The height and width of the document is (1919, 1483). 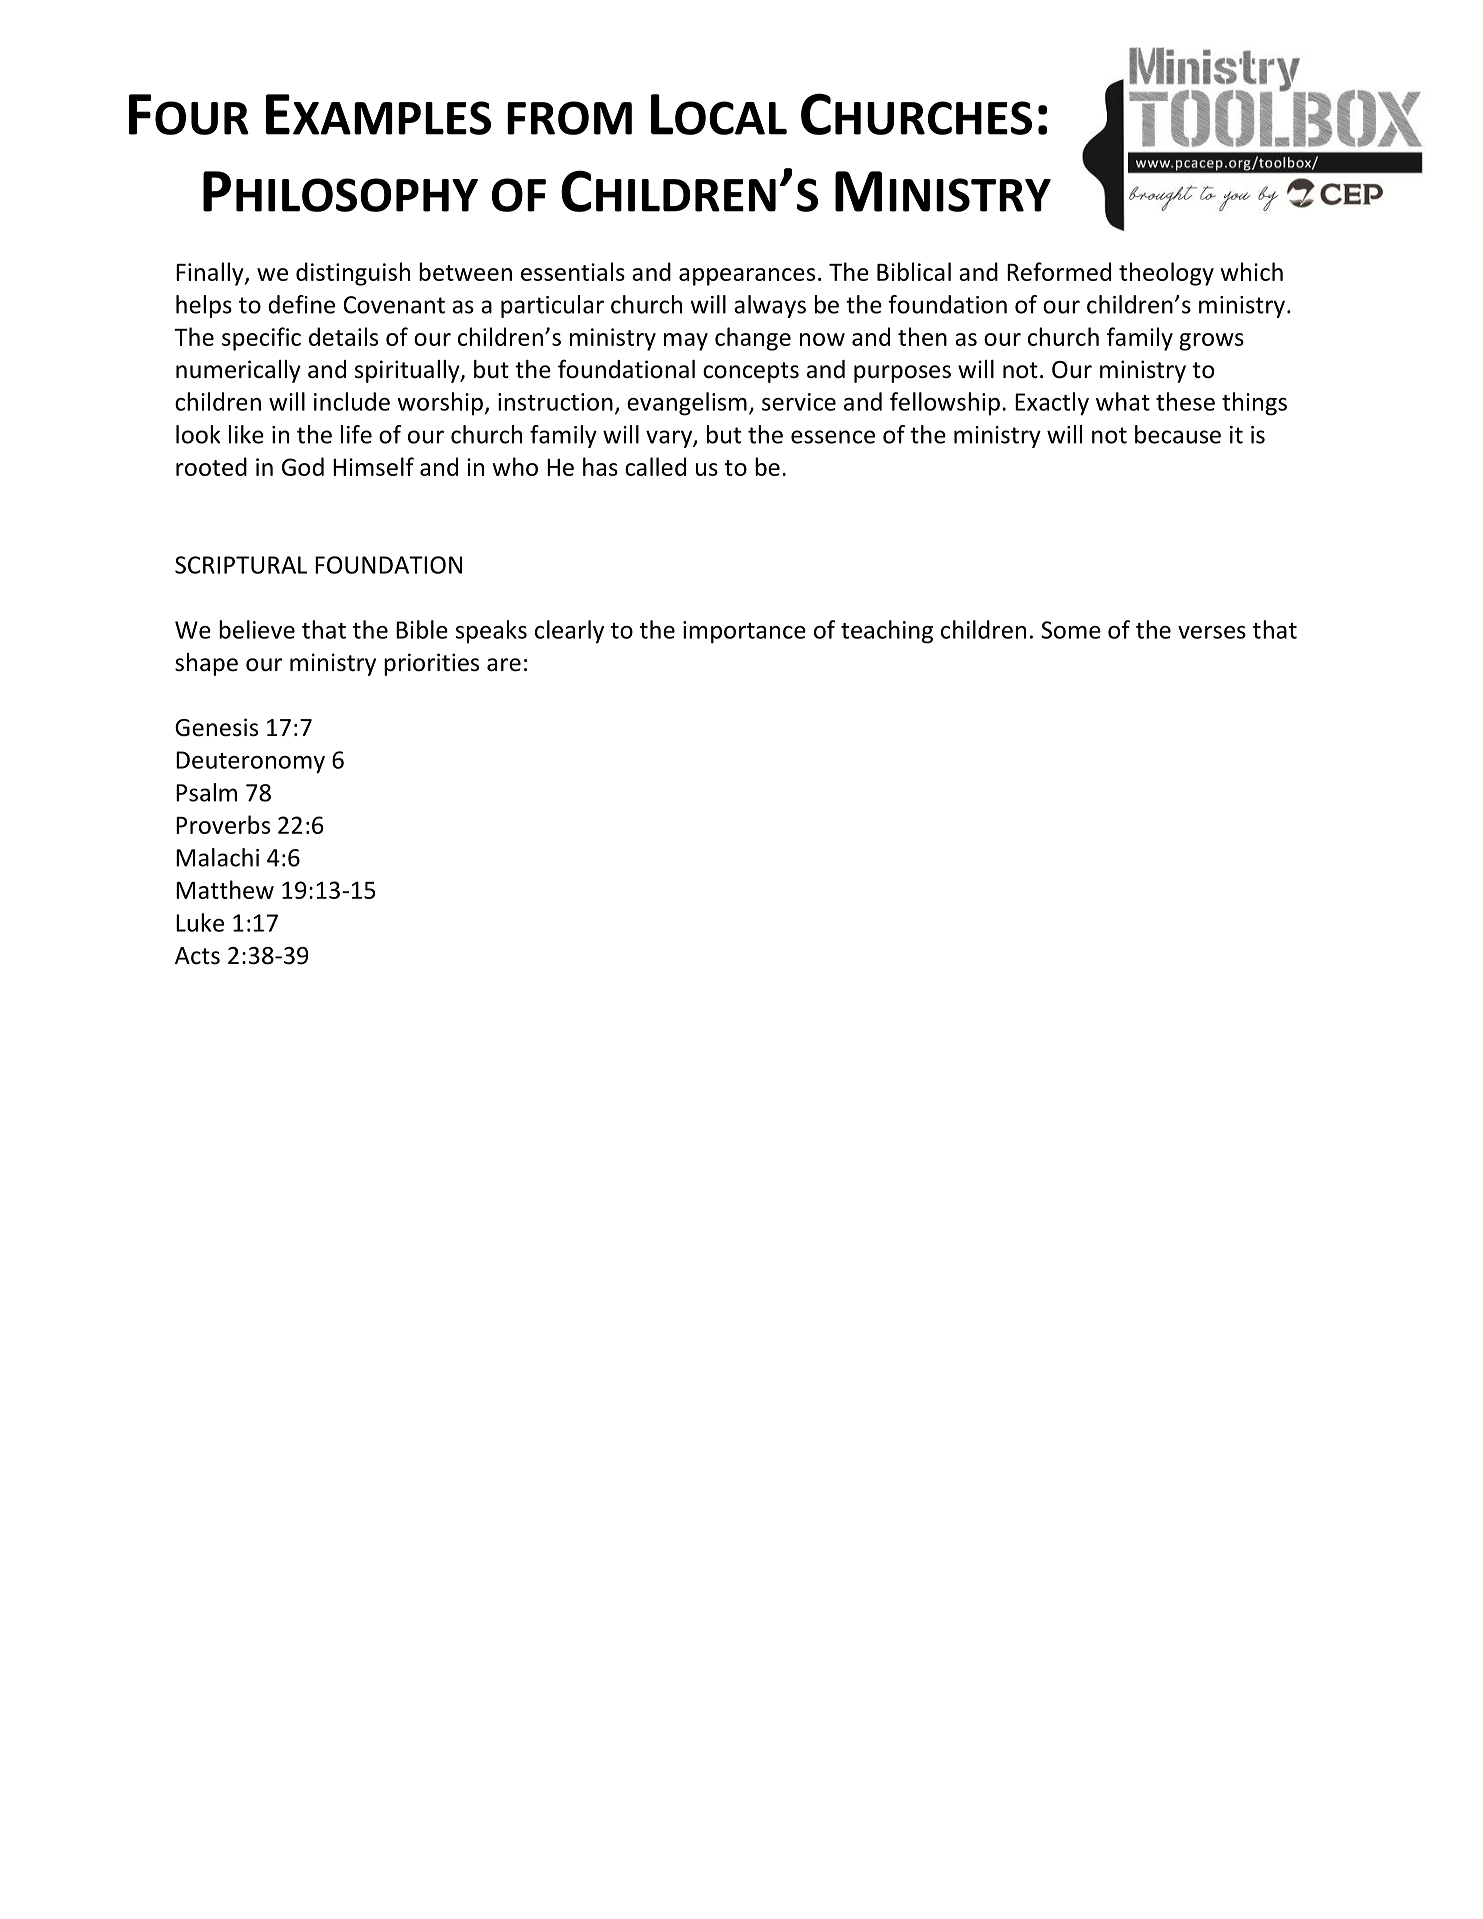 What do you see at coordinates (200, 922) in the document?
I see `Luke` at bounding box center [200, 922].
